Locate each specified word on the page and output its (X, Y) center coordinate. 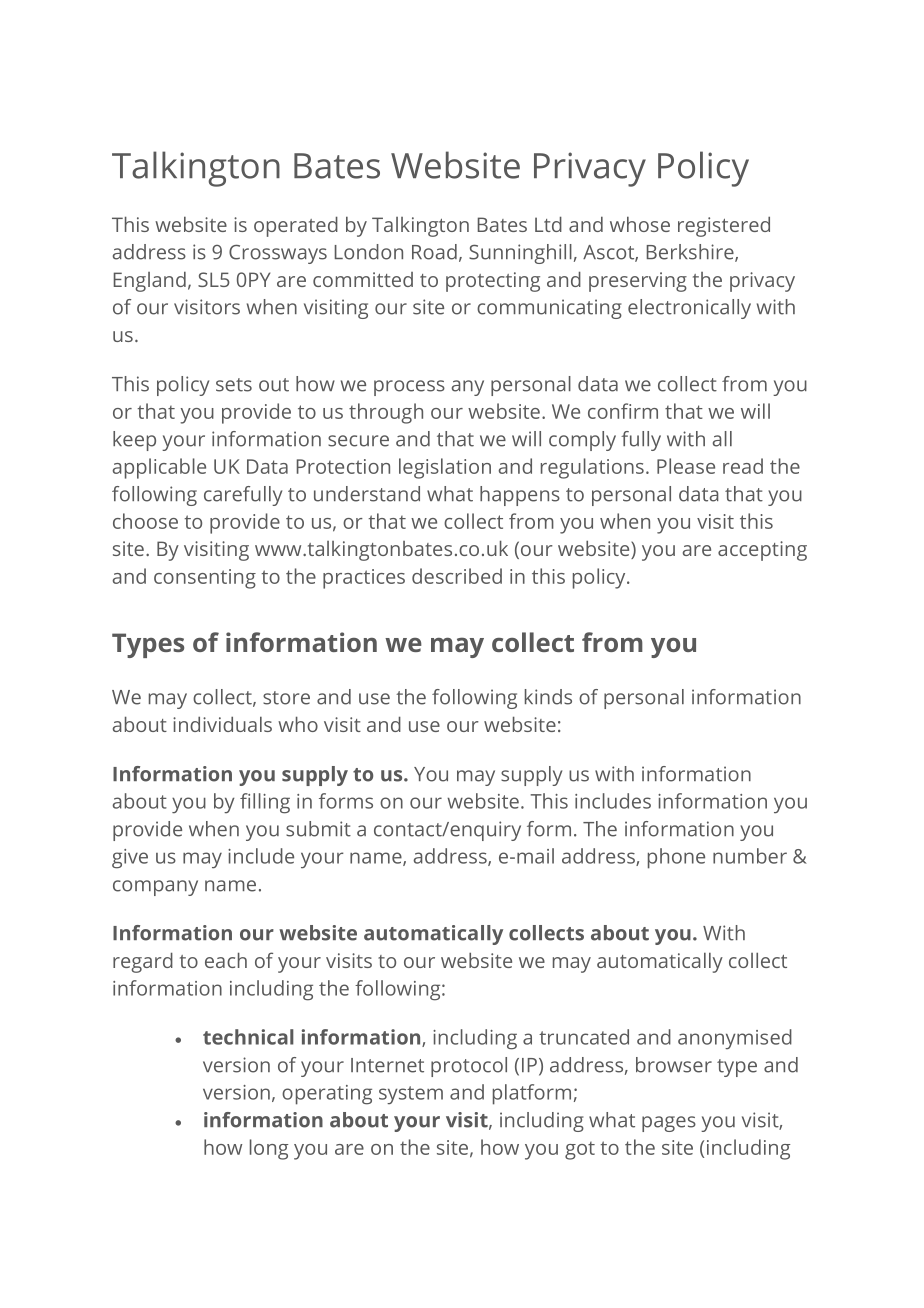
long (269, 1149)
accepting (762, 551)
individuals (222, 724)
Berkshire (691, 253)
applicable (159, 468)
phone (676, 858)
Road (434, 252)
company (155, 888)
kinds (548, 697)
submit (318, 829)
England (150, 281)
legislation (445, 468)
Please (686, 466)
